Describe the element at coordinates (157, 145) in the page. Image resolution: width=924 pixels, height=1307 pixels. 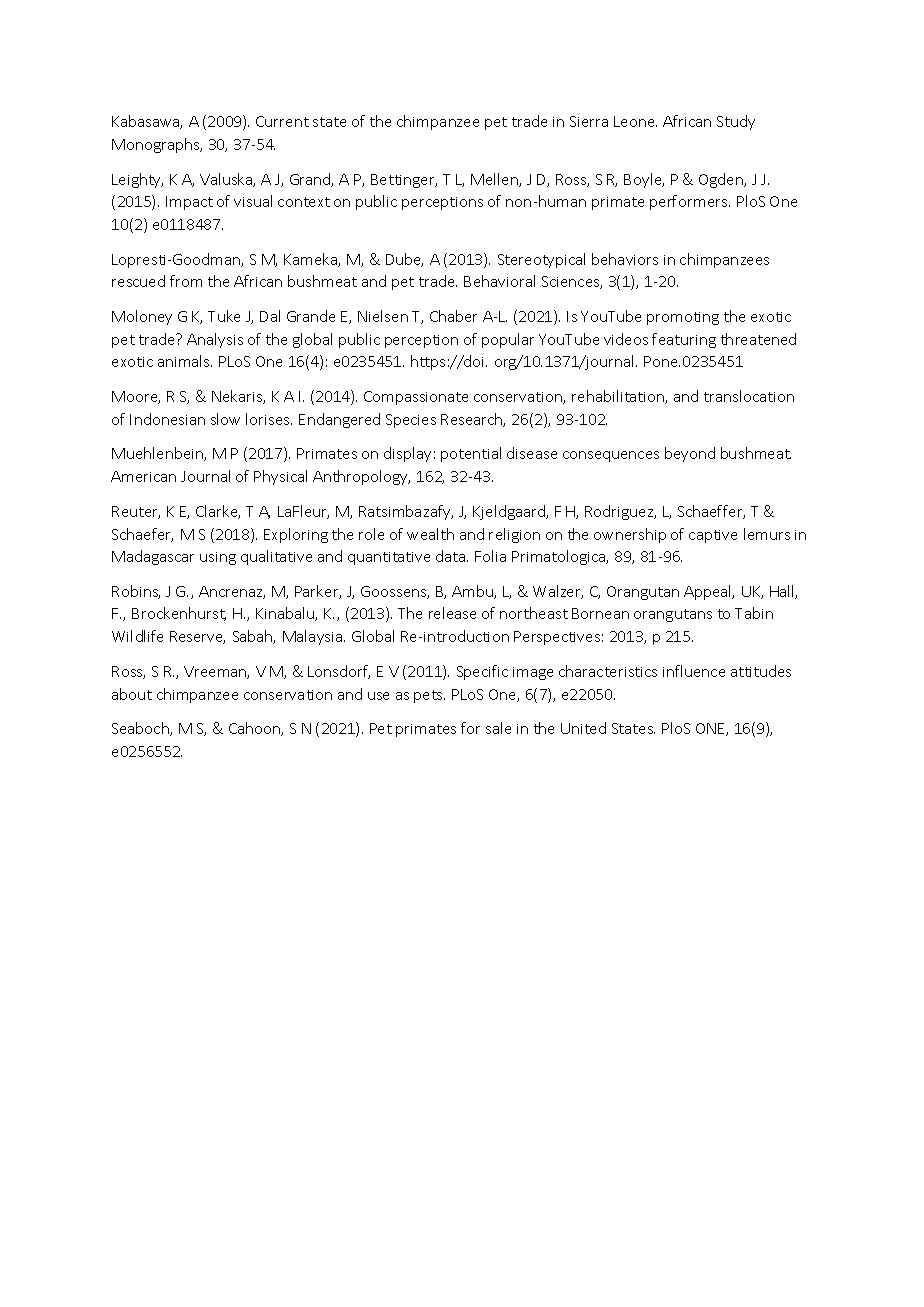
I see `Monographs` at that location.
